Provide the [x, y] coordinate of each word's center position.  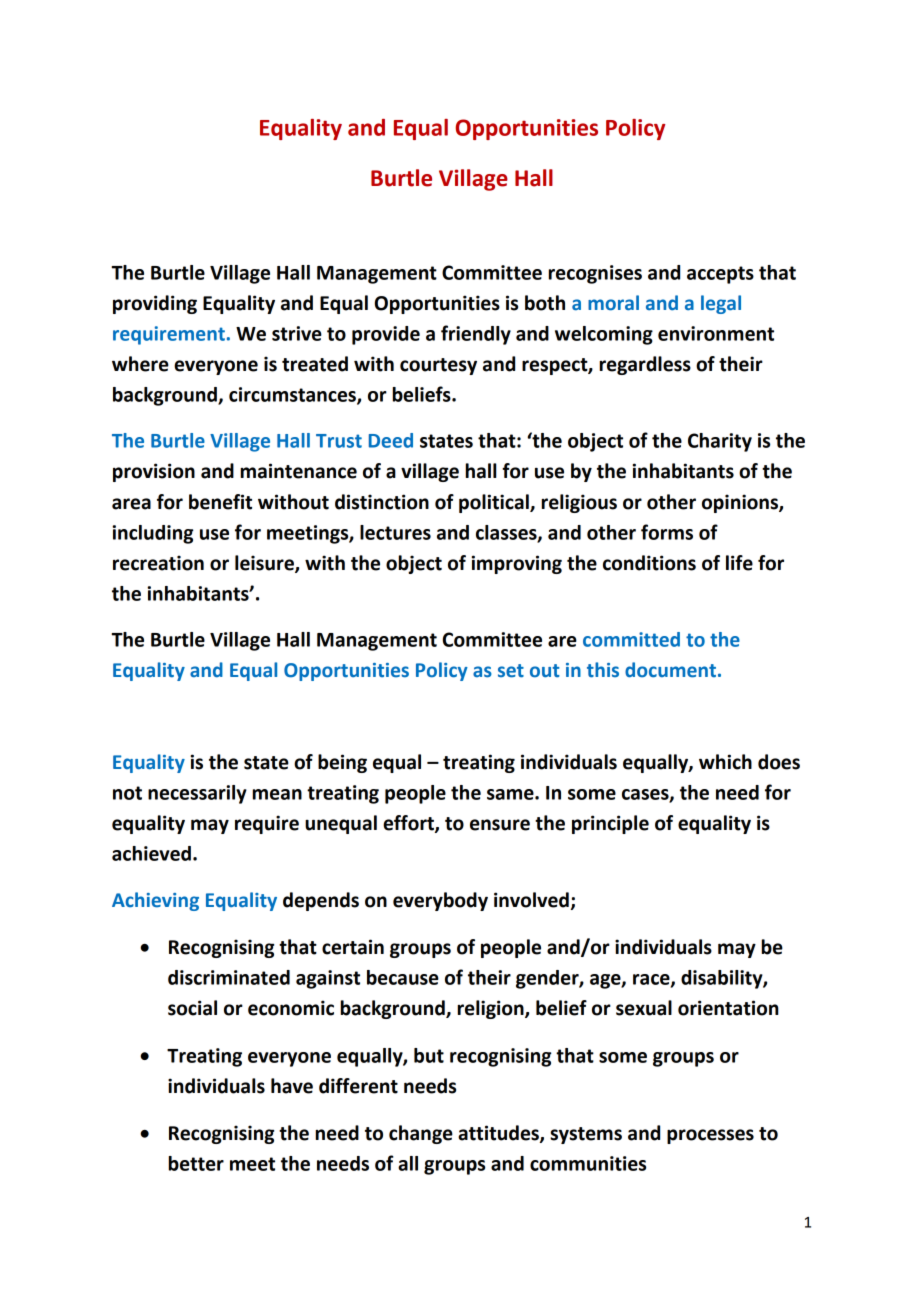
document [670, 670]
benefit [220, 502]
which [725, 762]
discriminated [229, 977]
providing [155, 304]
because [403, 977]
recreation [158, 563]
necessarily [197, 794]
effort [409, 824]
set [511, 671]
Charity [720, 442]
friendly [476, 335]
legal [721, 304]
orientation [728, 1008]
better [196, 1163]
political [495, 503]
